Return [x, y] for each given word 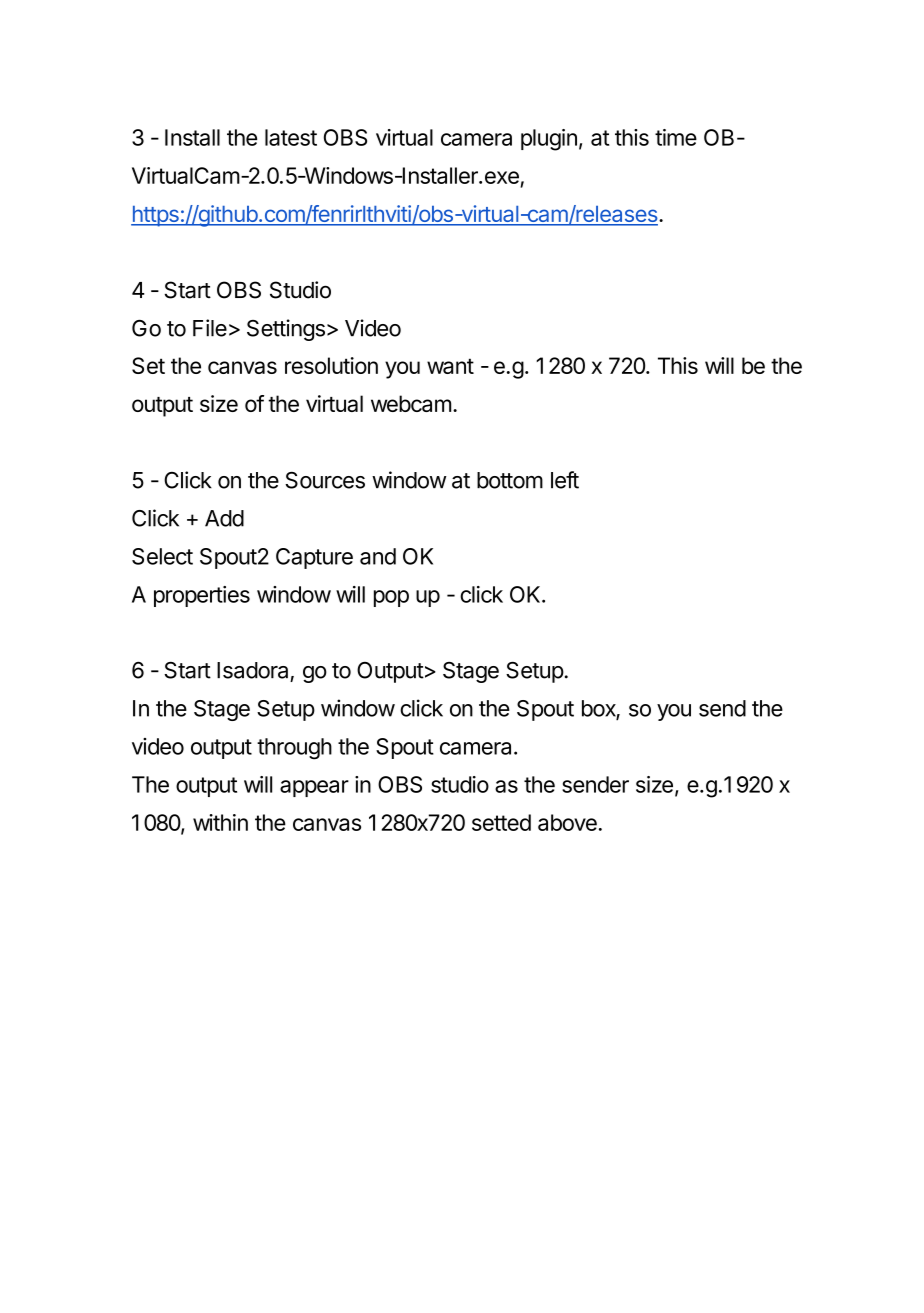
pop [391, 598]
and [378, 556]
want [450, 366]
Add [224, 518]
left [565, 480]
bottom [510, 480]
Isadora [252, 670]
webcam [411, 403]
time [676, 137]
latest [291, 137]
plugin [549, 140]
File [210, 328]
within [220, 822]
